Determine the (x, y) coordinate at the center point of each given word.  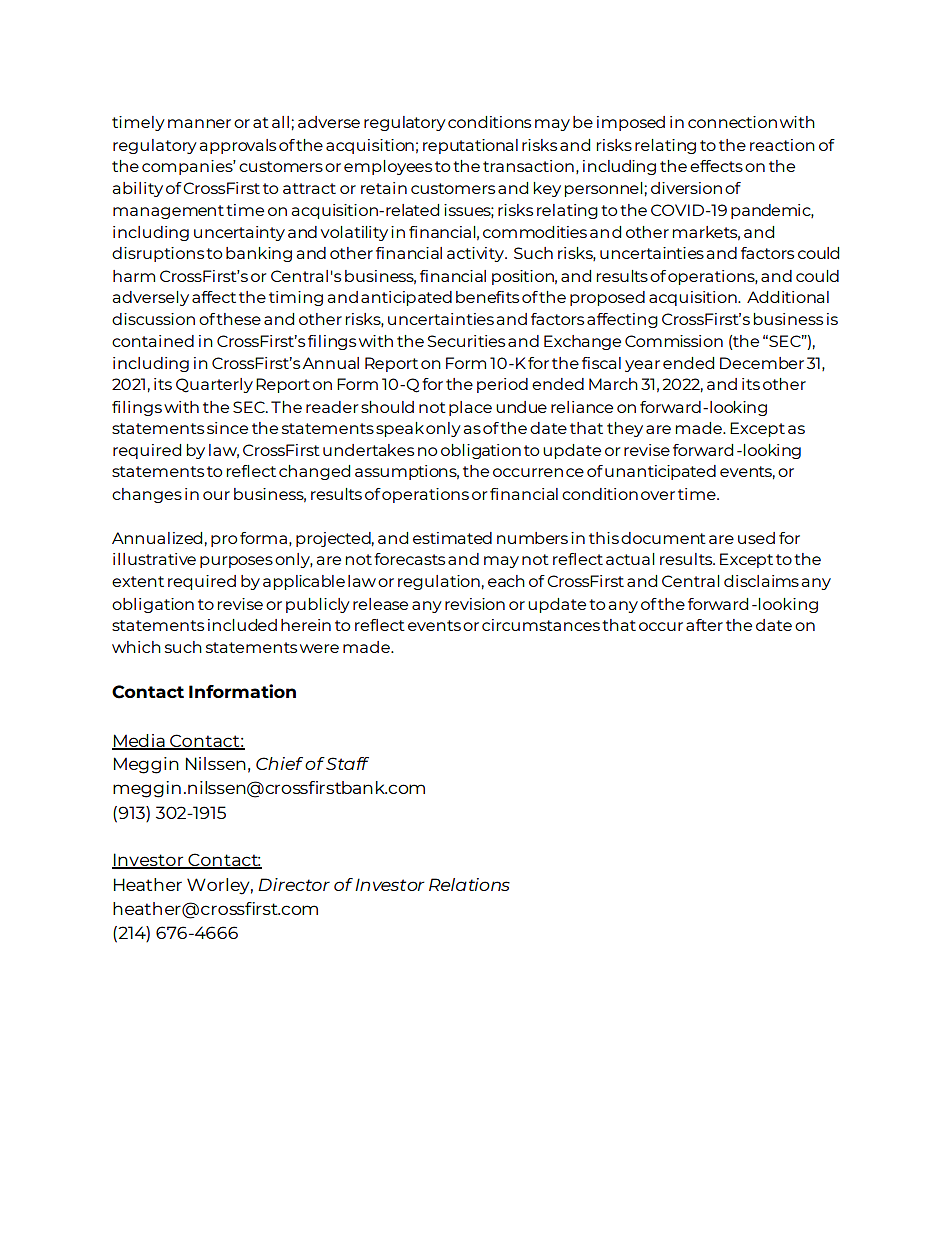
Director (294, 884)
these (238, 319)
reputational (470, 146)
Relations (469, 884)
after (704, 625)
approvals (237, 146)
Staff (347, 763)
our (216, 495)
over (658, 495)
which (136, 647)
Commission (674, 341)
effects (716, 166)
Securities (466, 341)
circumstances (541, 625)
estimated (452, 538)
